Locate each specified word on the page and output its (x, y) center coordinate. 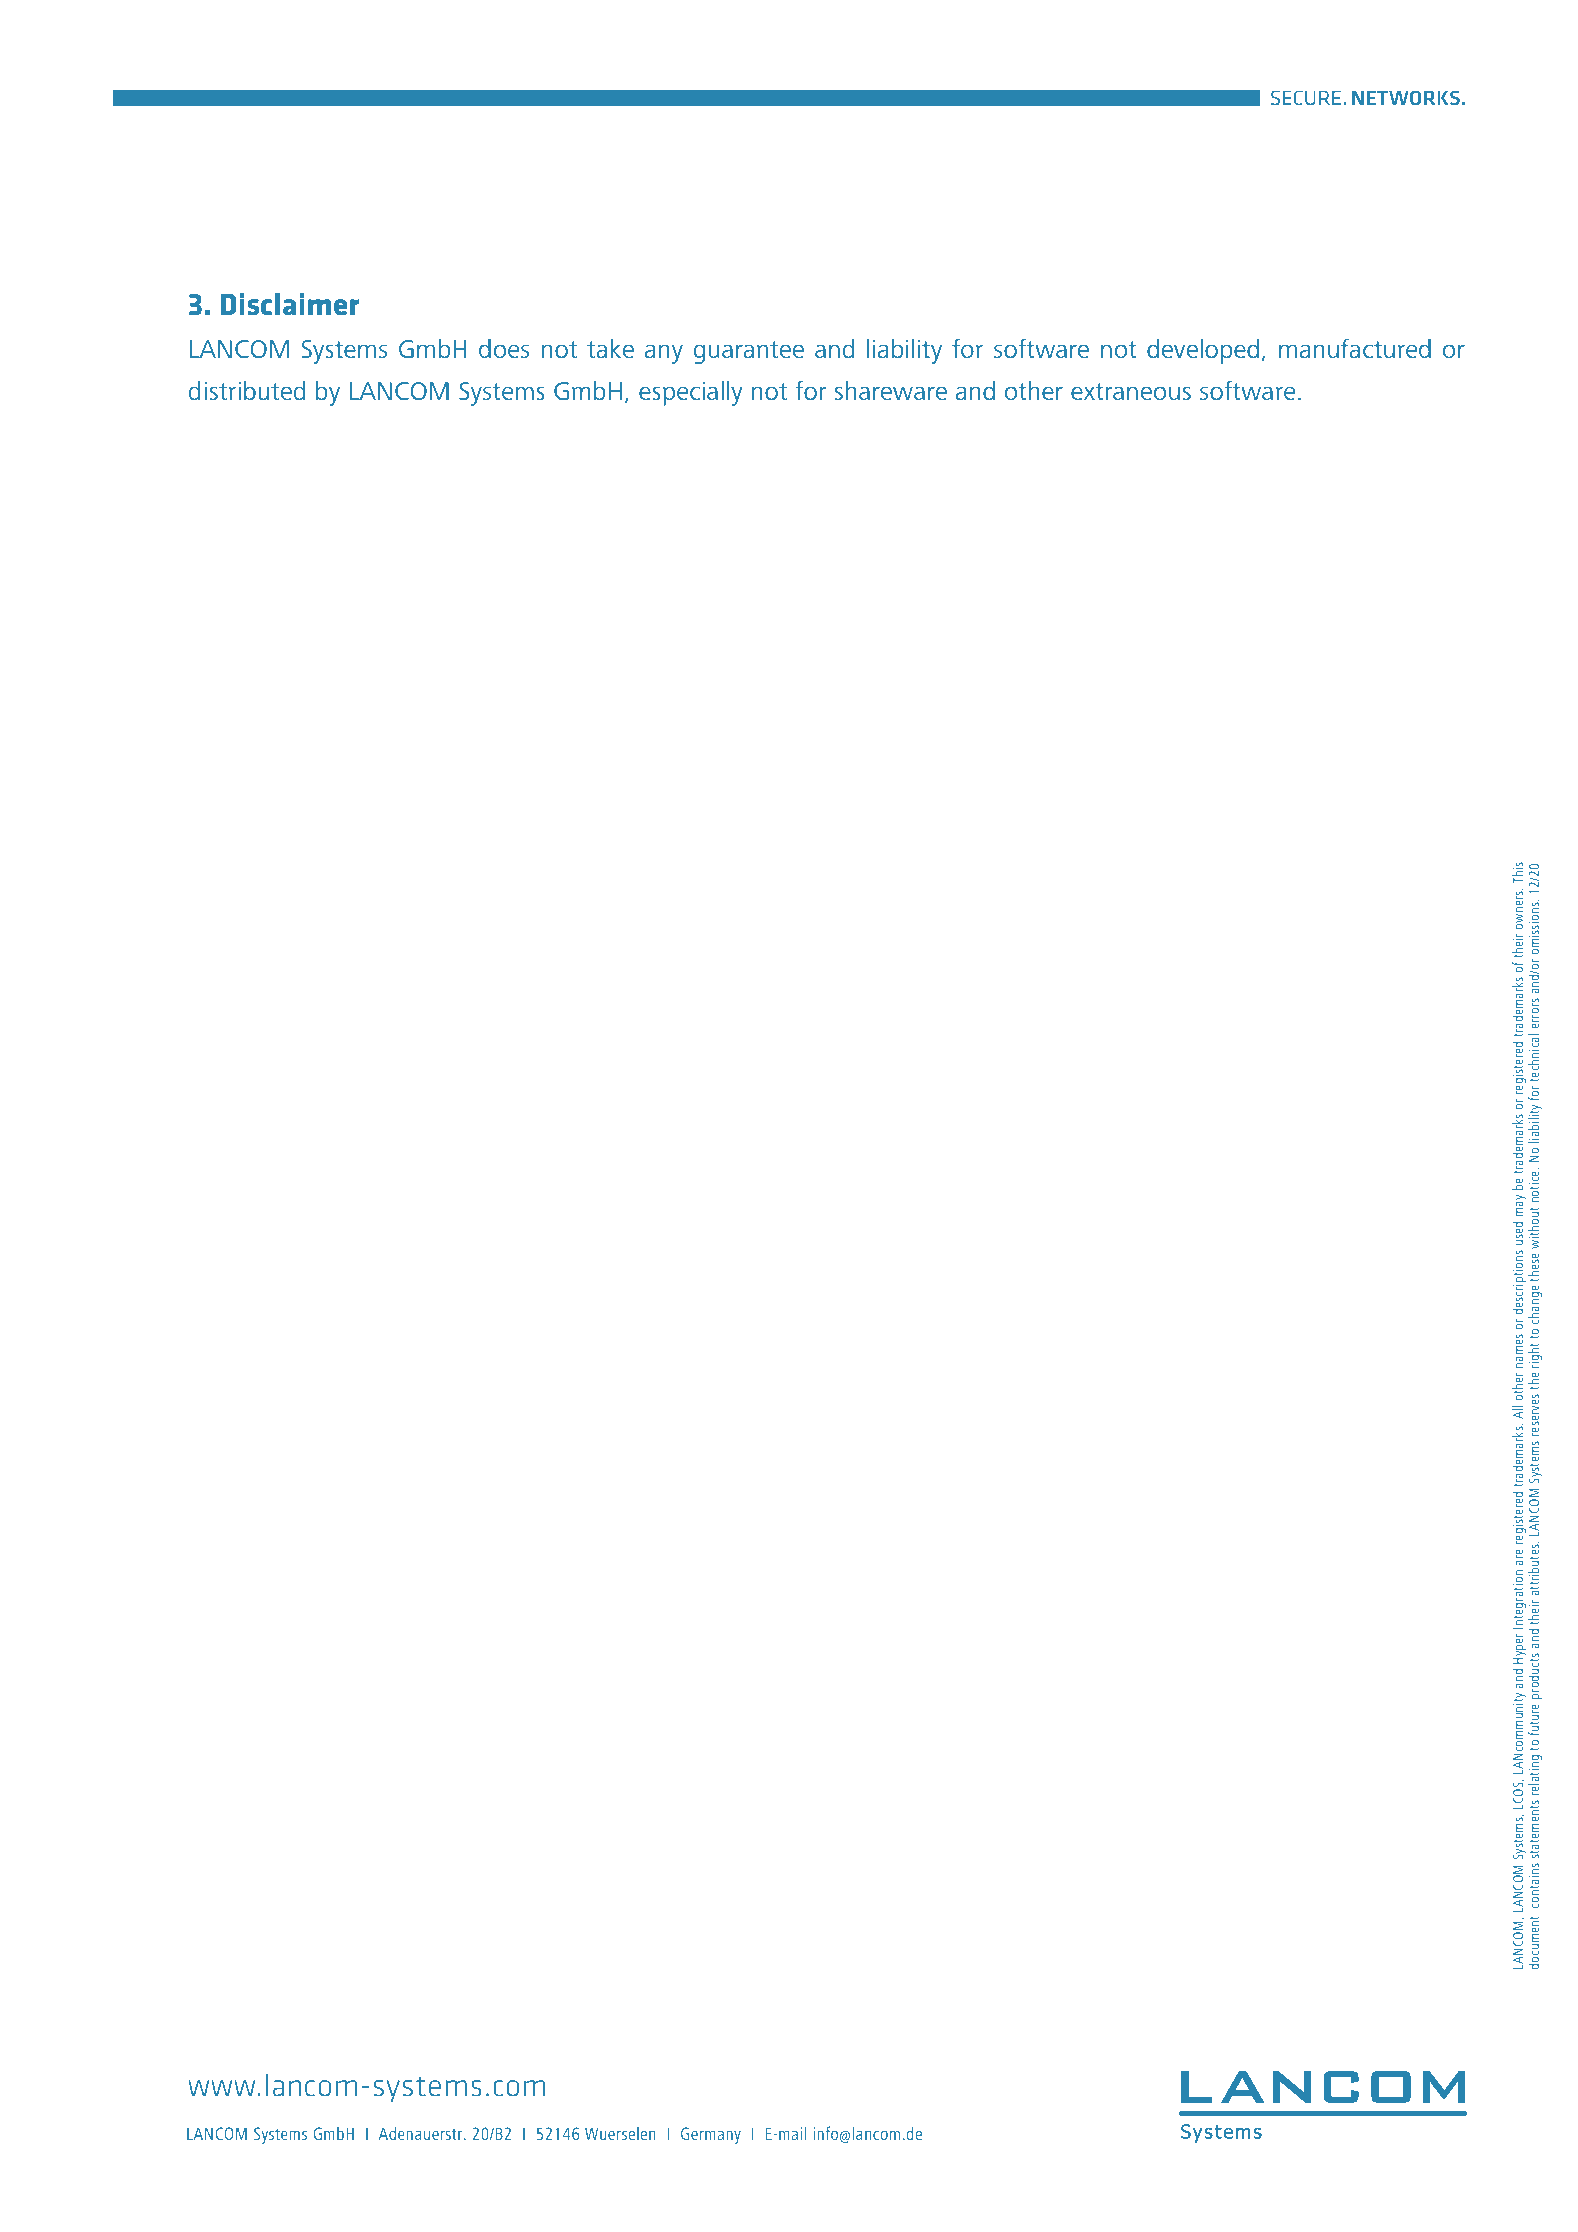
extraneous (1131, 392)
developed (1203, 351)
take (610, 349)
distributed (247, 391)
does (504, 349)
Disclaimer (290, 304)
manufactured (1355, 348)
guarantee (749, 352)
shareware (891, 391)
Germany (711, 2135)
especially (691, 393)
